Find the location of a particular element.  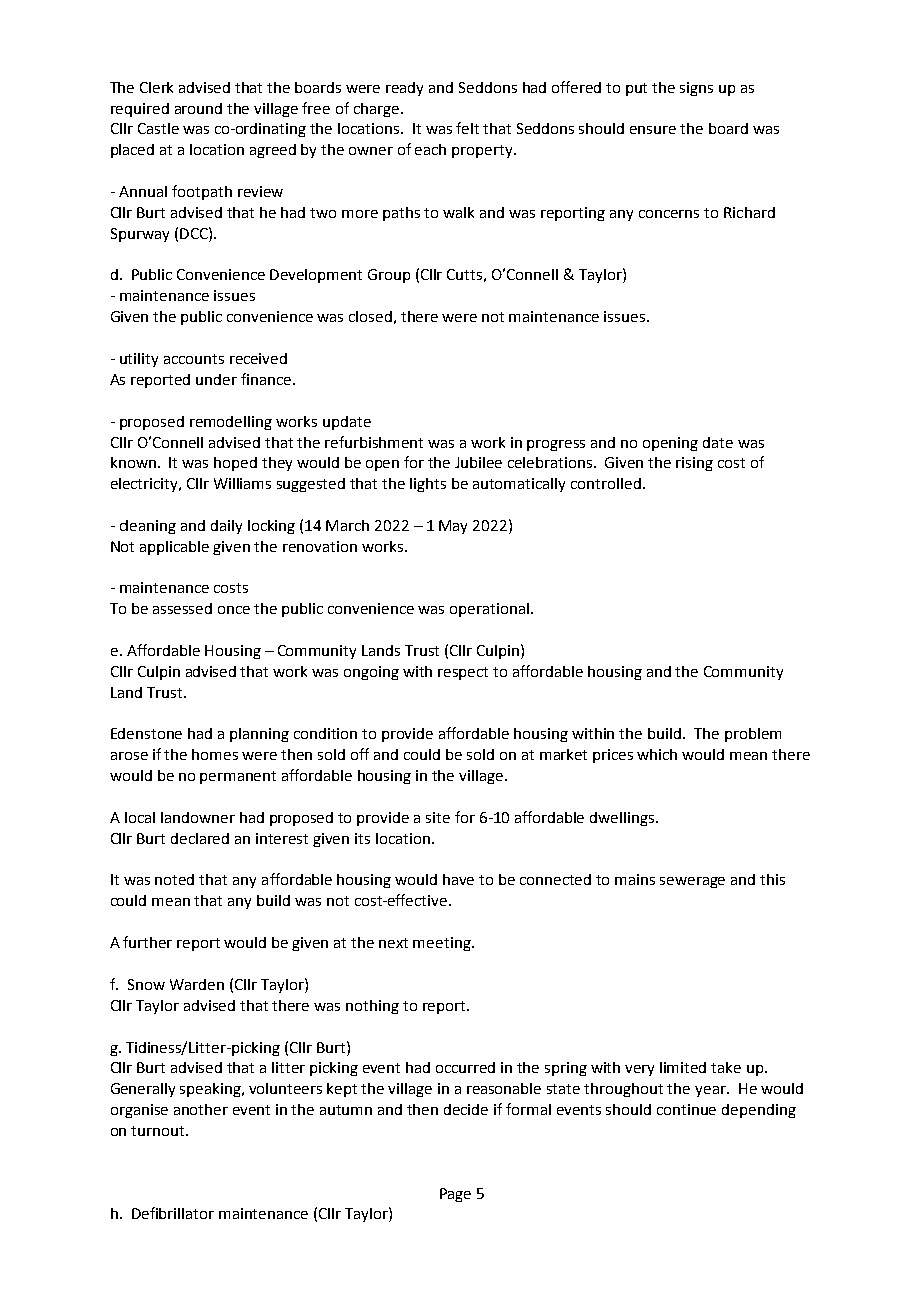

Jubilee is located at coordinates (478, 462).
